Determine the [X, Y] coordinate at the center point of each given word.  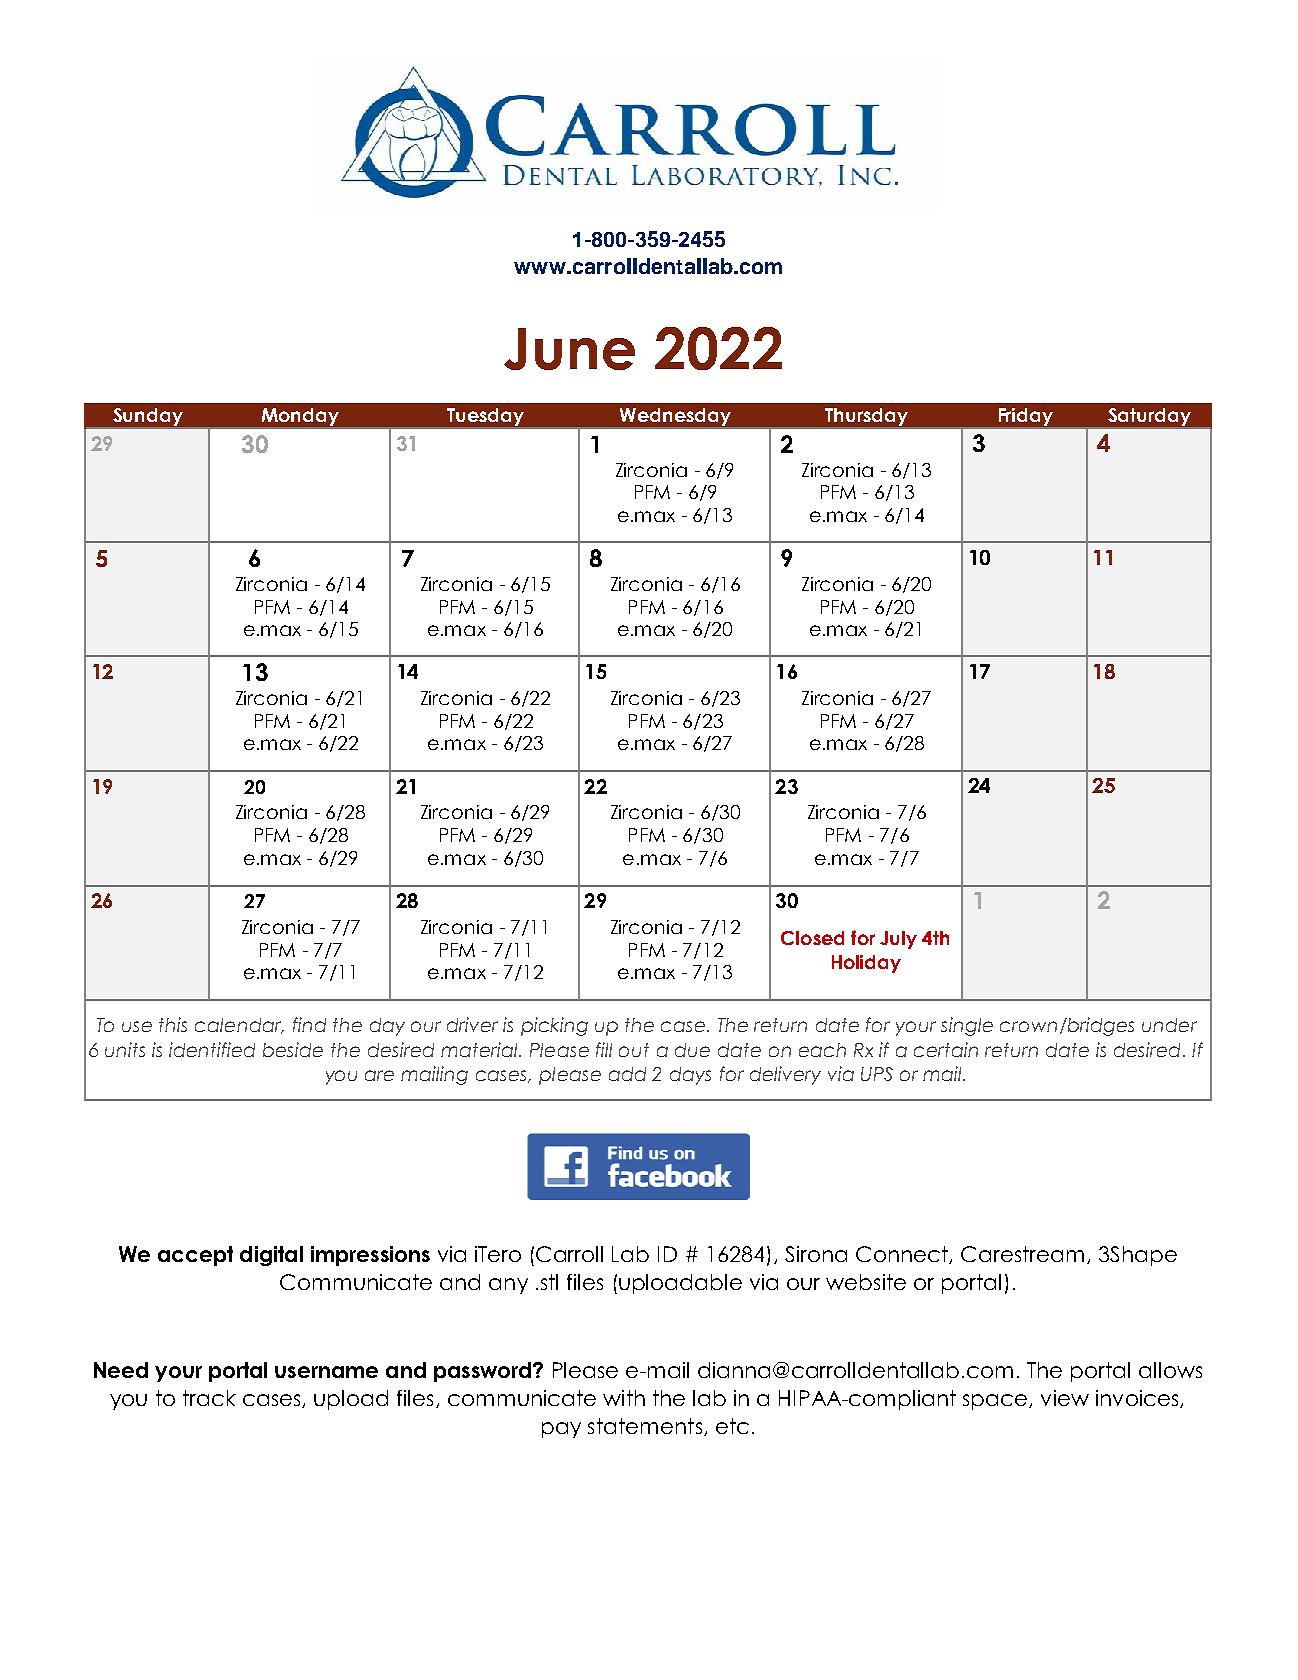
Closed [812, 938]
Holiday [866, 964]
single [967, 1026]
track [209, 1398]
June [569, 349]
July [898, 940]
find [309, 1024]
